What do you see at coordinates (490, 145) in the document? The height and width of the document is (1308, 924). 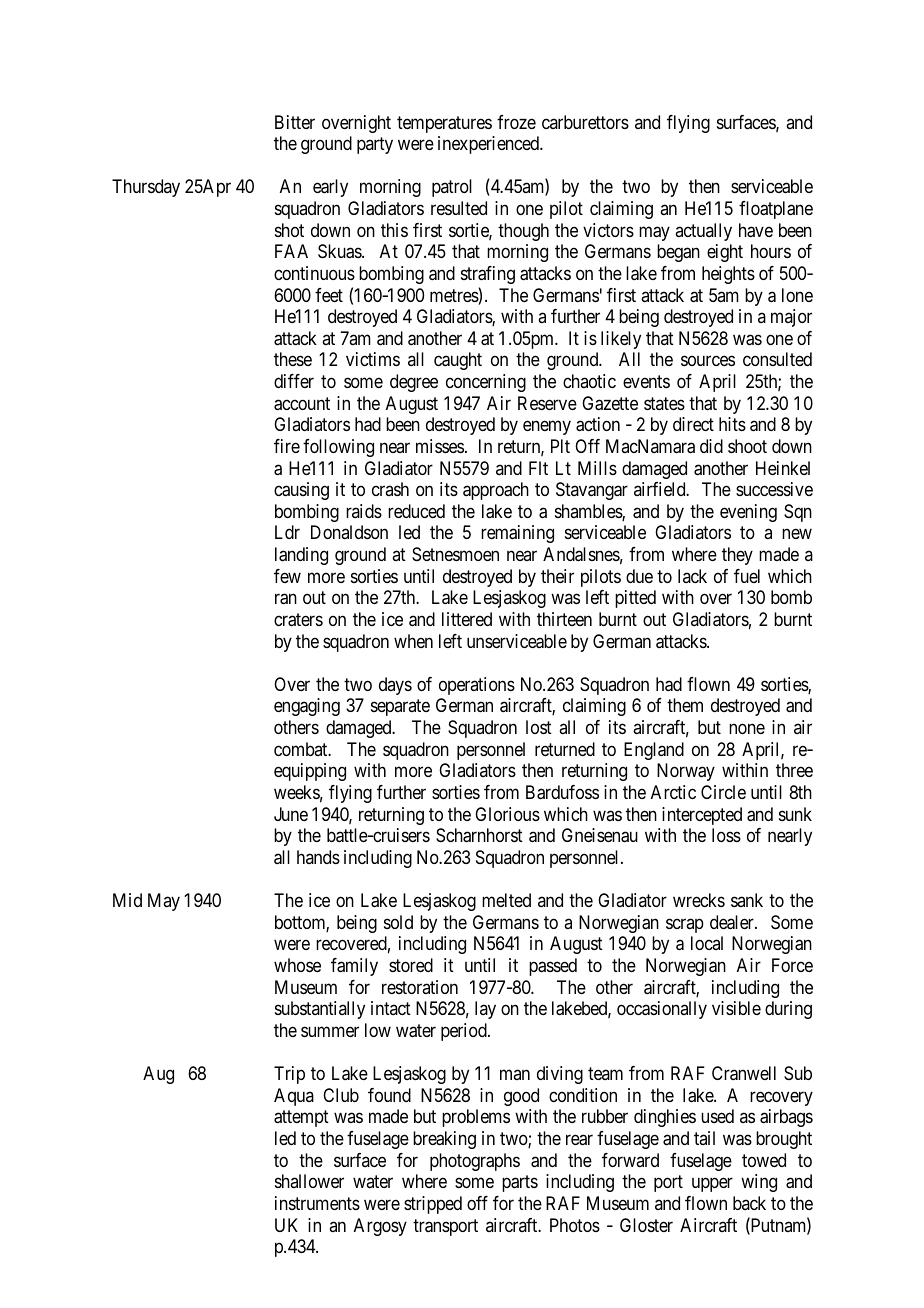 I see `inexperienced` at bounding box center [490, 145].
